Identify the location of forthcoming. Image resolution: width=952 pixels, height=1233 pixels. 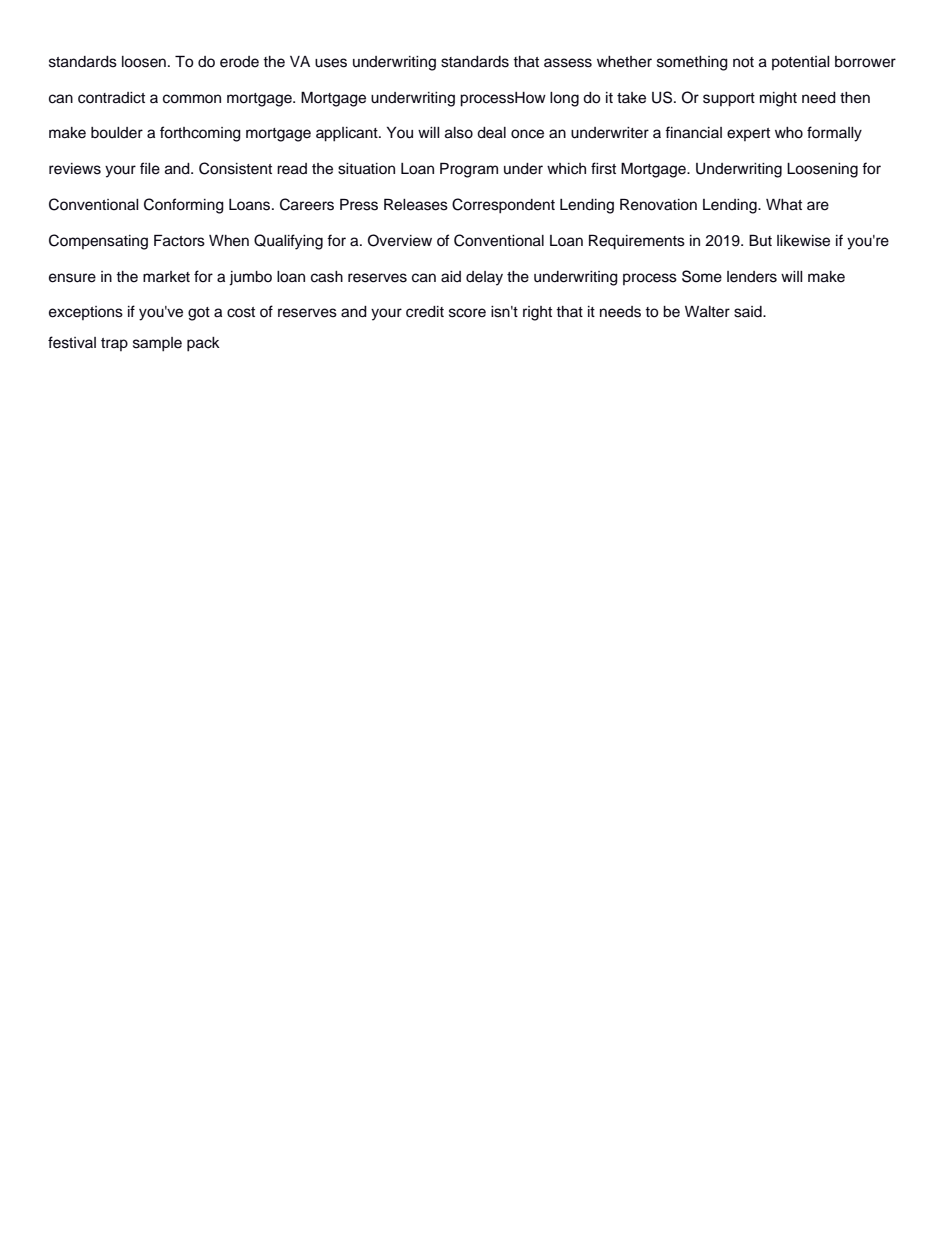
(200, 134).
